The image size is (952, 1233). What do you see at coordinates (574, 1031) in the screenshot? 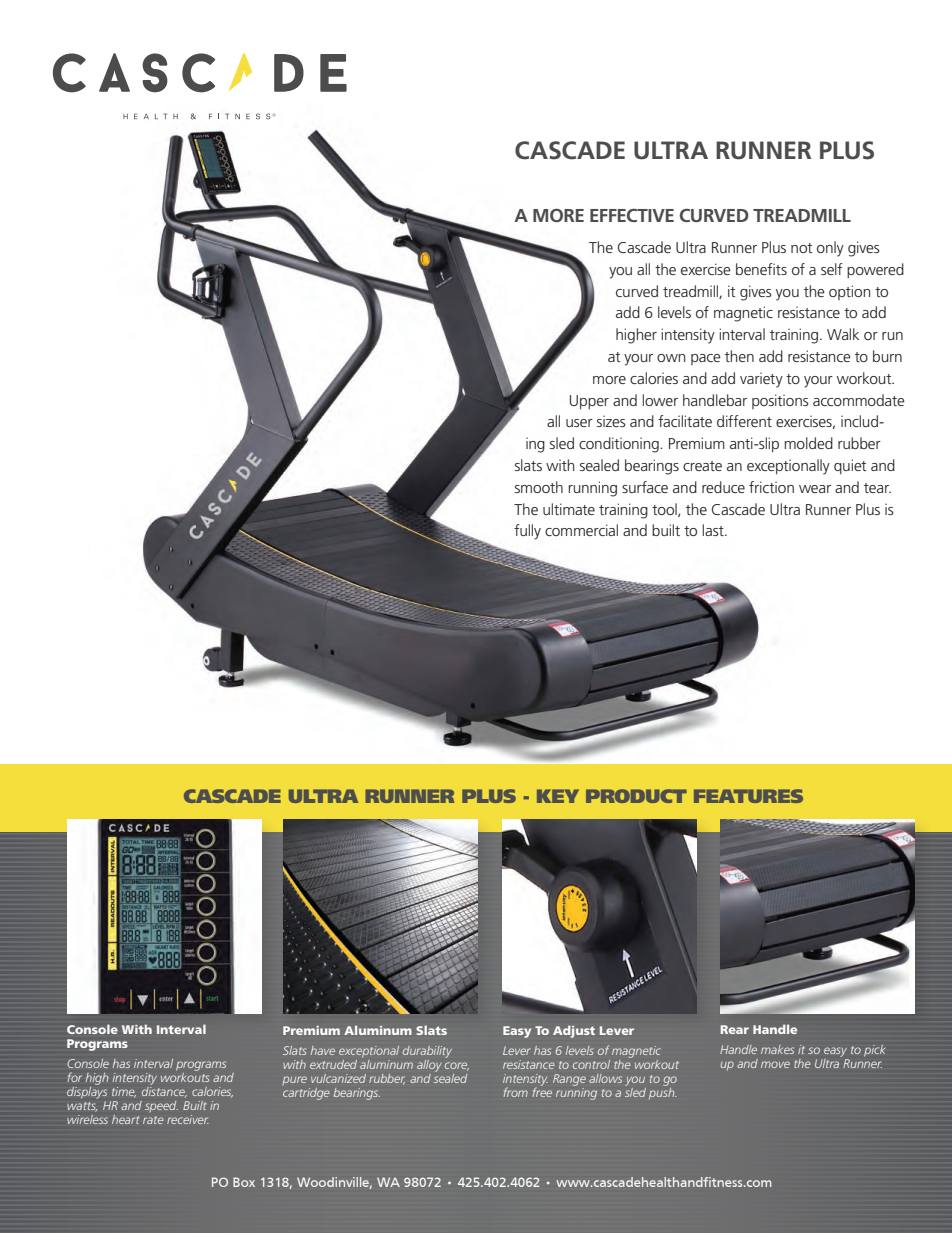
I see `Adjust` at bounding box center [574, 1031].
